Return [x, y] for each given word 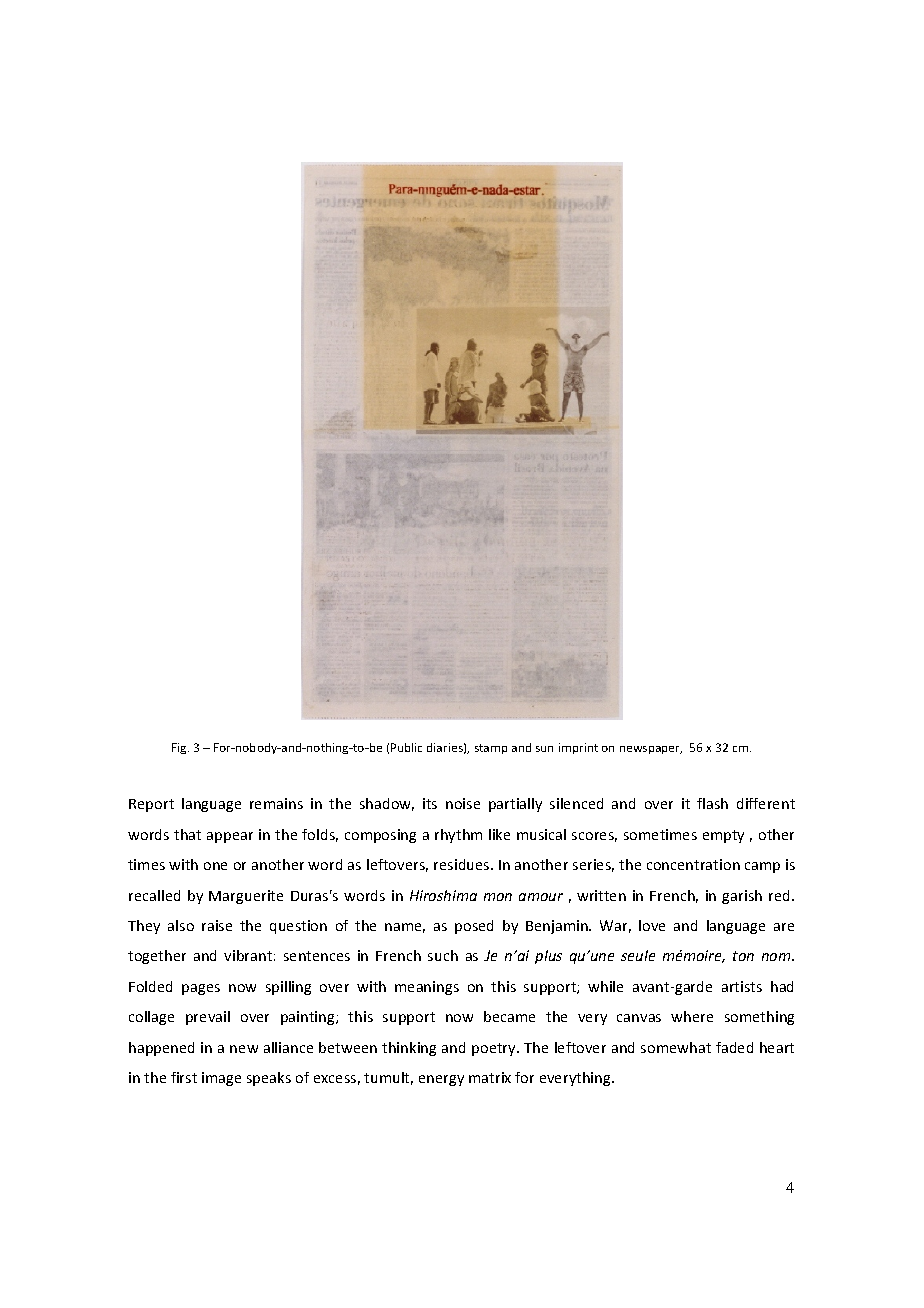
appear [230, 837]
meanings [427, 988]
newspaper [651, 750]
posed [474, 927]
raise [217, 925]
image [221, 1079]
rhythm [458, 836]
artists [742, 986]
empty [723, 836]
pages [201, 989]
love [652, 925]
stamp [491, 749]
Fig [180, 748]
